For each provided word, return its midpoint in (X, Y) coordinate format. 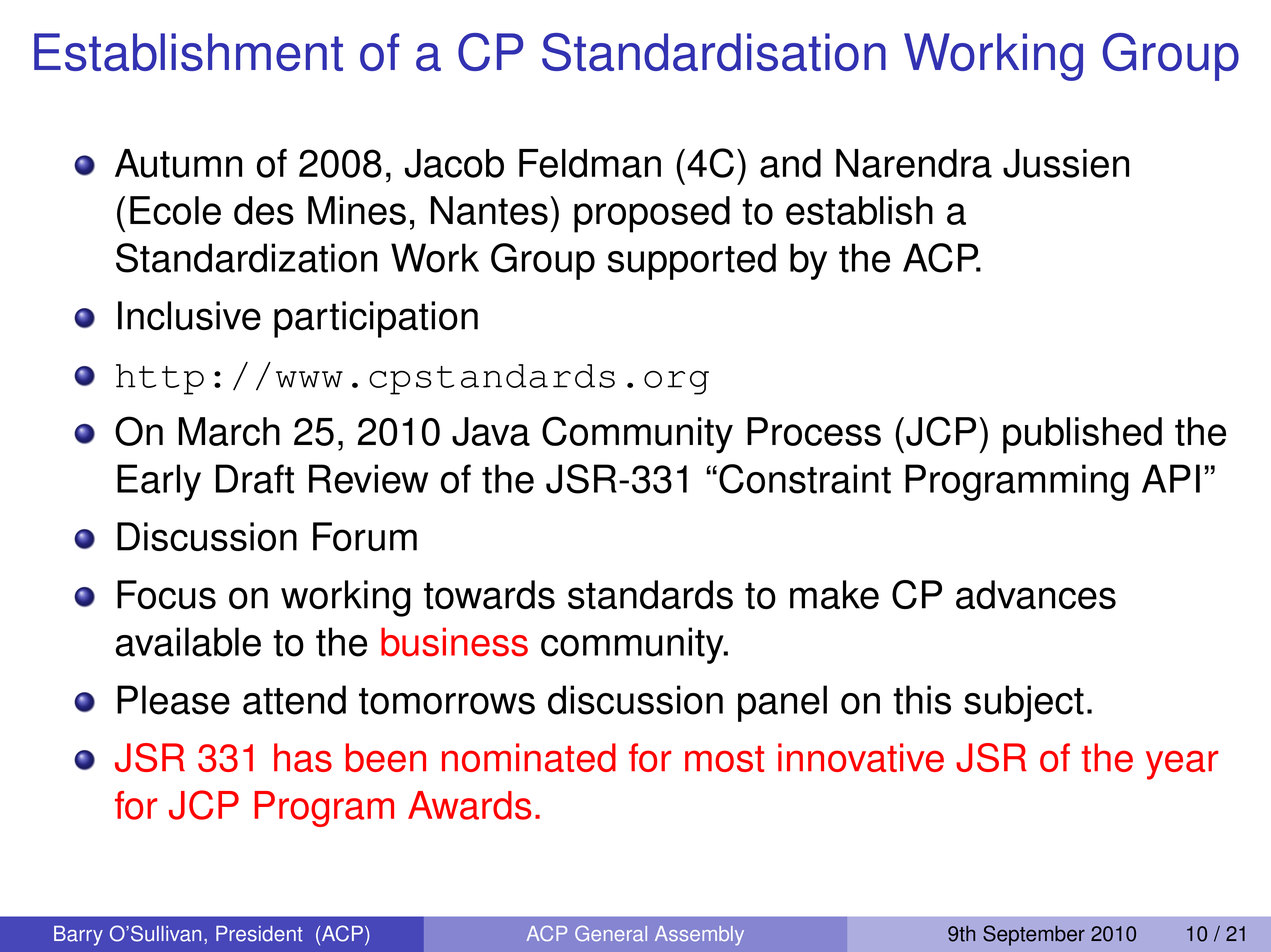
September (1034, 935)
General (611, 933)
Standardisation (714, 52)
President (259, 934)
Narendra (914, 163)
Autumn (178, 163)
